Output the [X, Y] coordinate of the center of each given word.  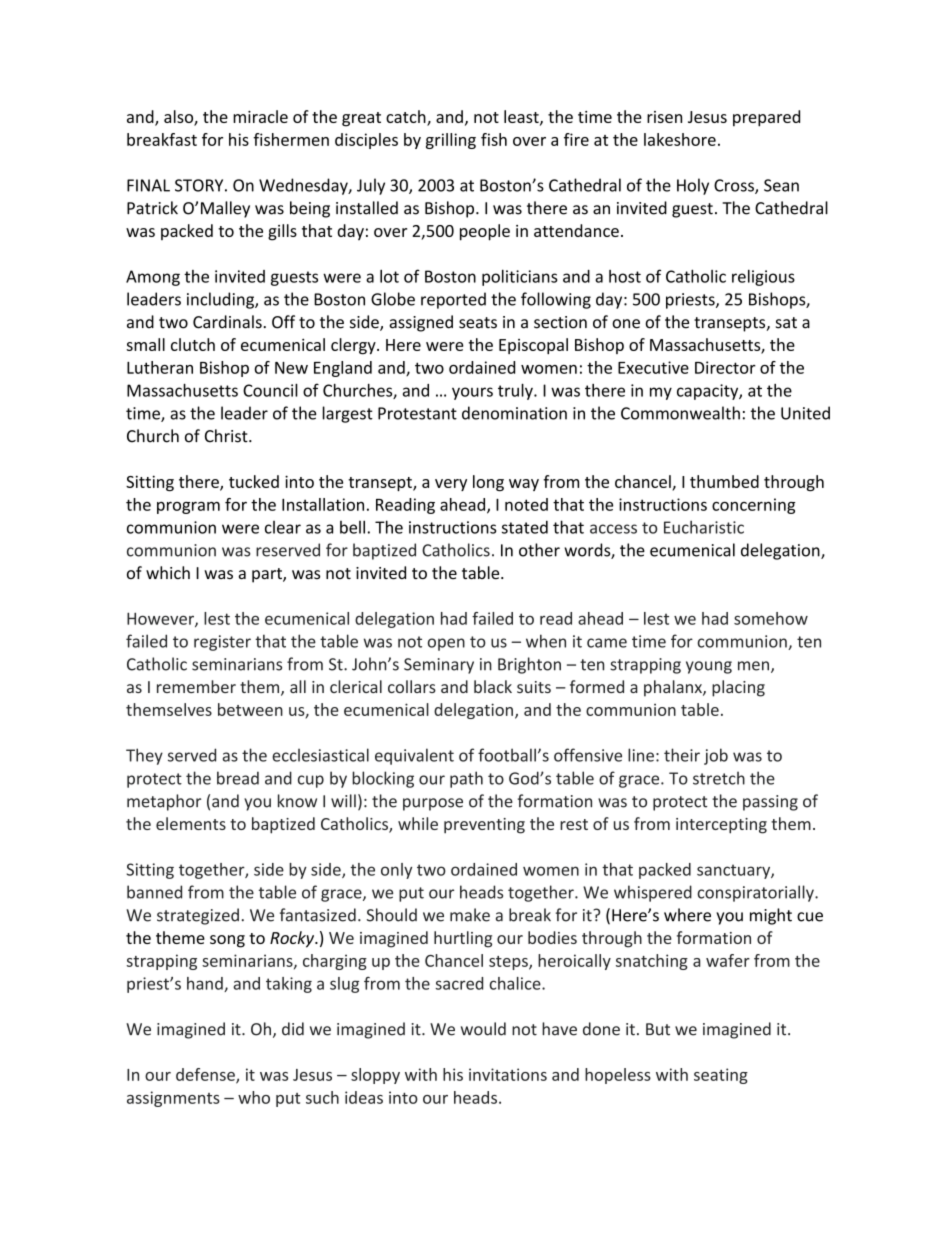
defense [206, 1075]
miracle [260, 116]
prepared [766, 118]
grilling [451, 141]
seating [721, 1076]
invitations [508, 1074]
